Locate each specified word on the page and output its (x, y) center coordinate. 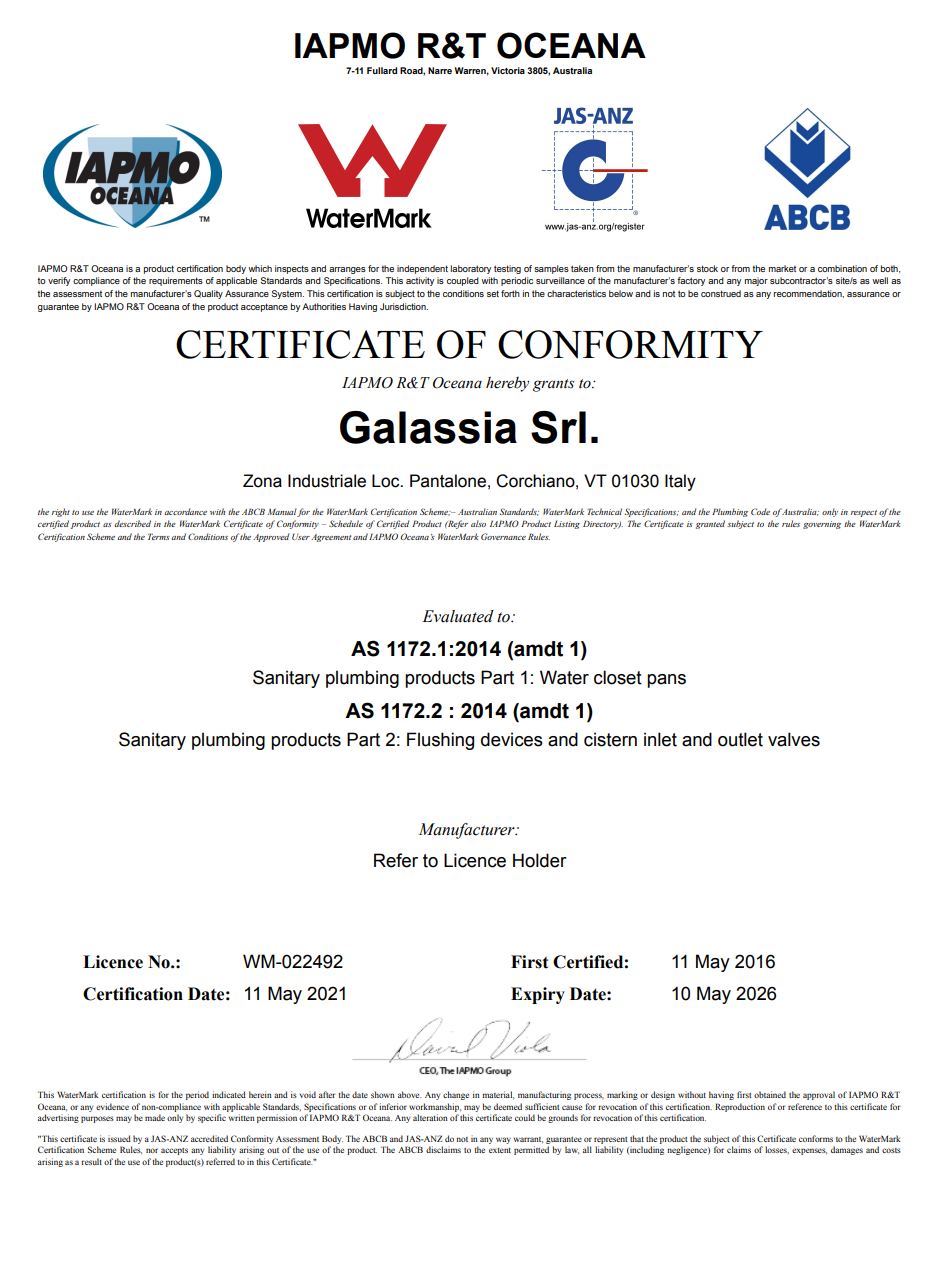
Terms (159, 536)
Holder (540, 860)
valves (794, 739)
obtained (770, 1094)
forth (510, 293)
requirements (176, 281)
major (756, 281)
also (478, 523)
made (155, 1117)
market (782, 268)
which (260, 268)
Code (760, 511)
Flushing (440, 741)
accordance (186, 511)
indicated (229, 1094)
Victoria (508, 70)
